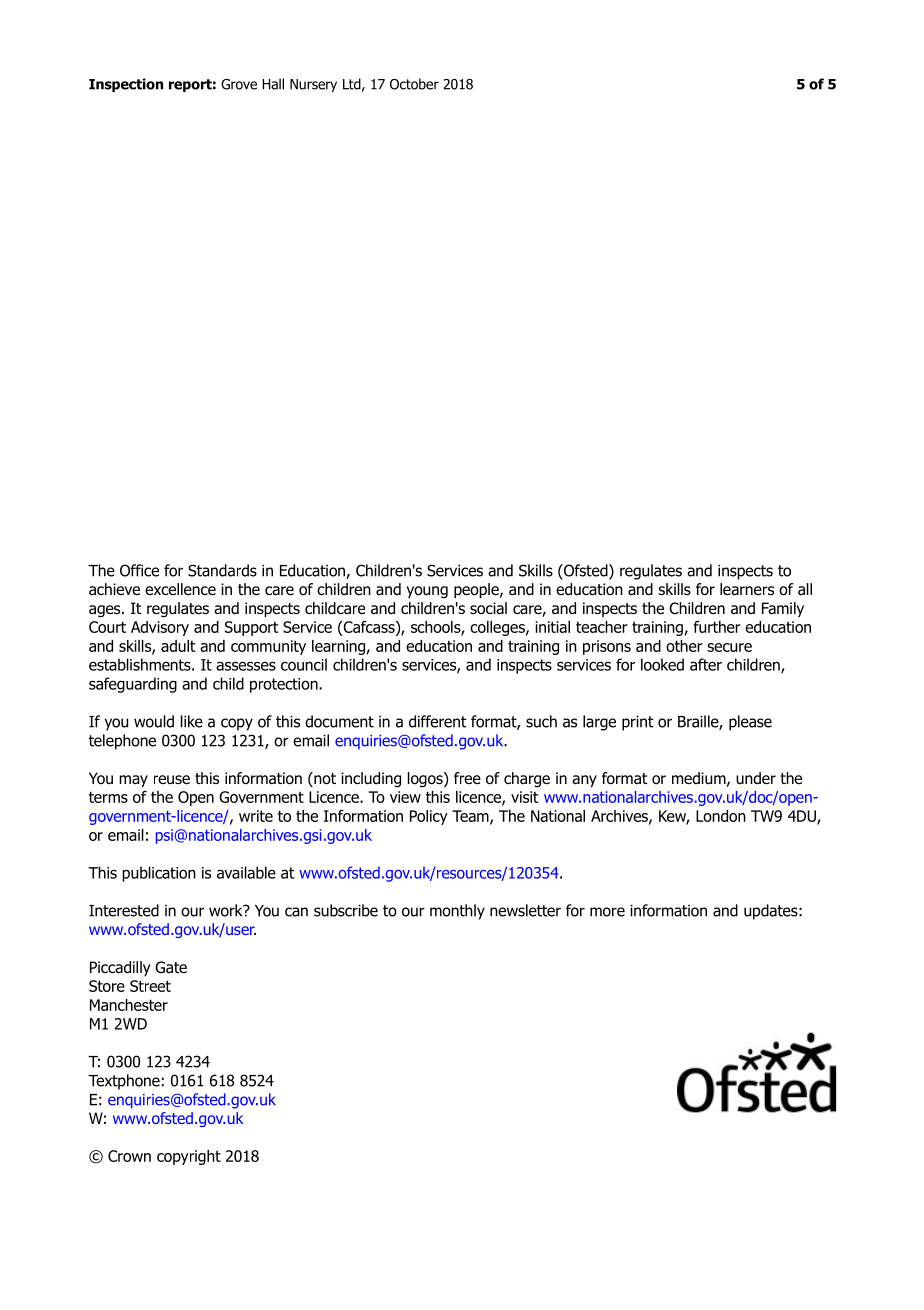 The image size is (924, 1310). Describe the element at coordinates (129, 1156) in the screenshot. I see `Crown` at that location.
